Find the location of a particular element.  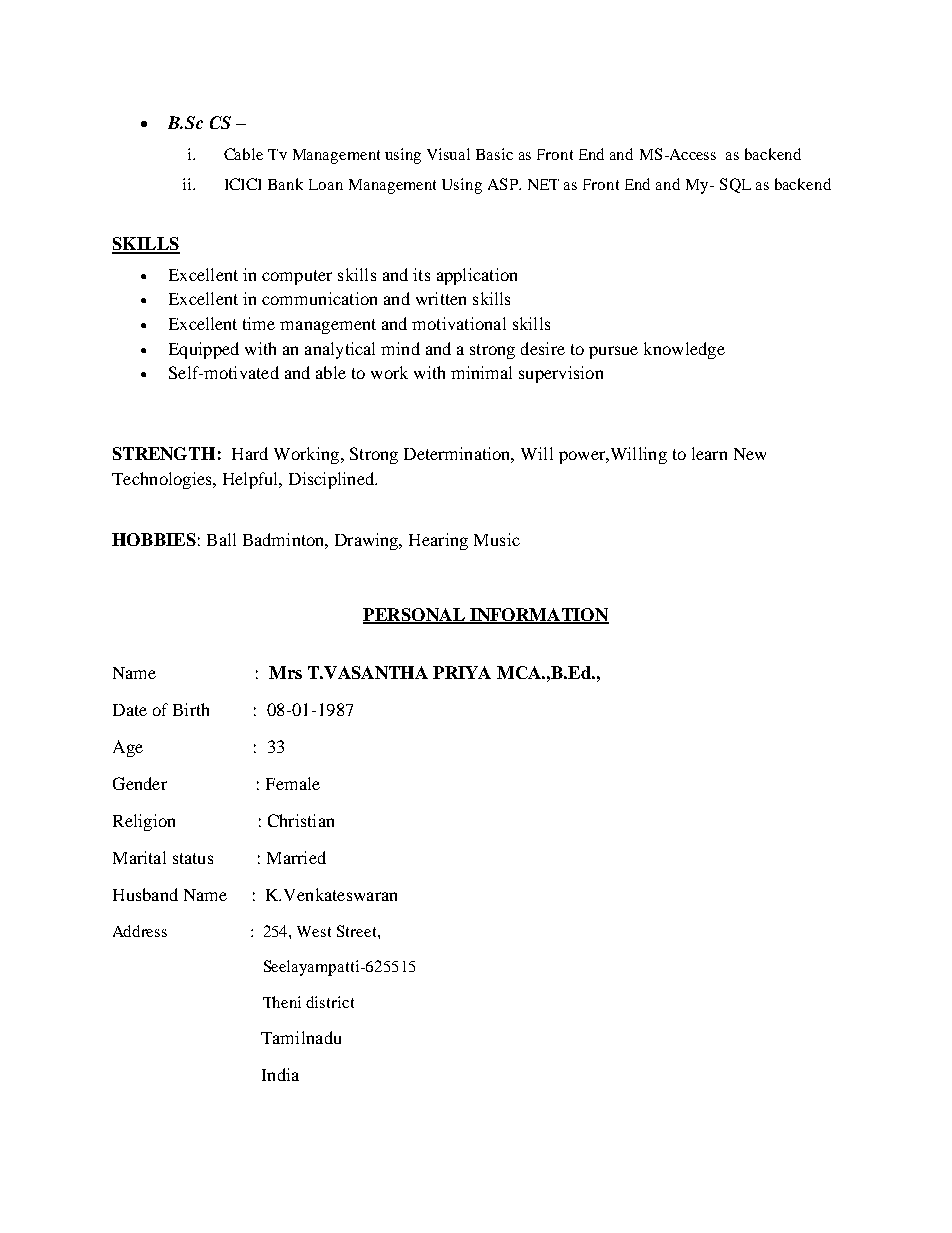

PRIYA is located at coordinates (462, 672).
